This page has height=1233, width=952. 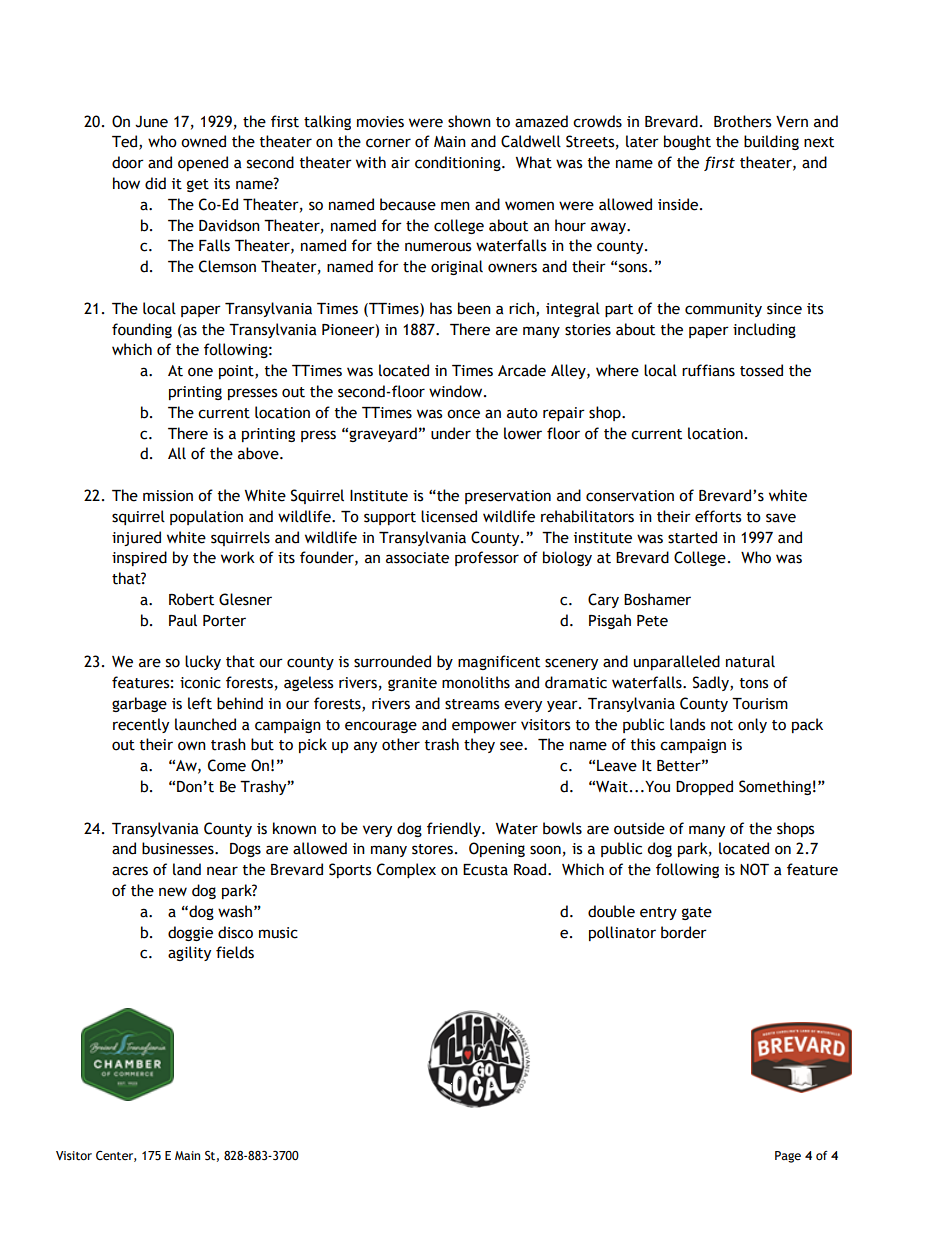 What do you see at coordinates (788, 1157) in the page?
I see `Page` at bounding box center [788, 1157].
